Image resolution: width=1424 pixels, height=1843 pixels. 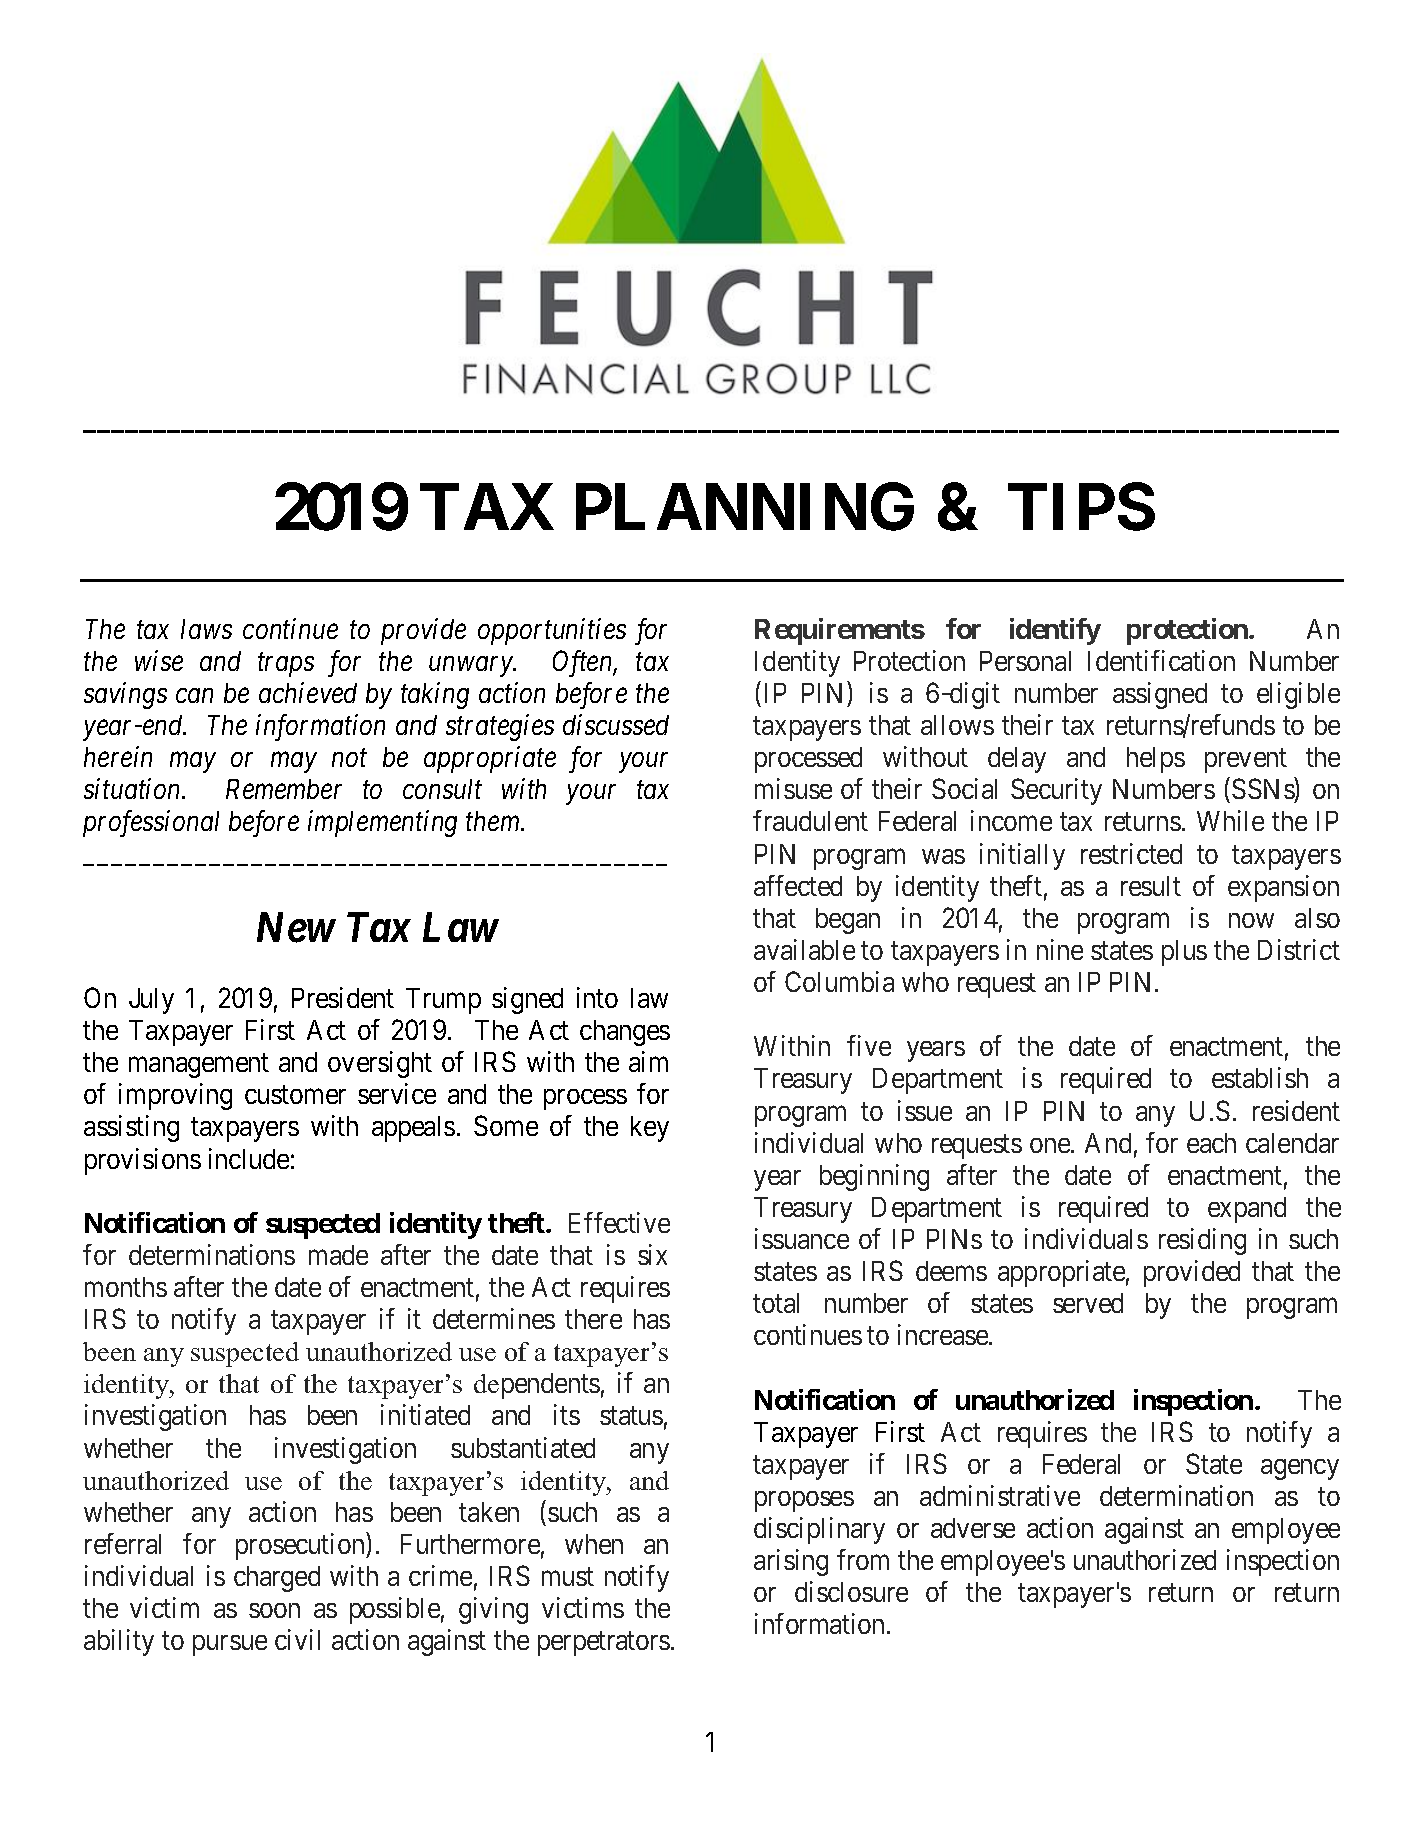 What do you see at coordinates (793, 788) in the screenshot?
I see `misuse` at bounding box center [793, 788].
